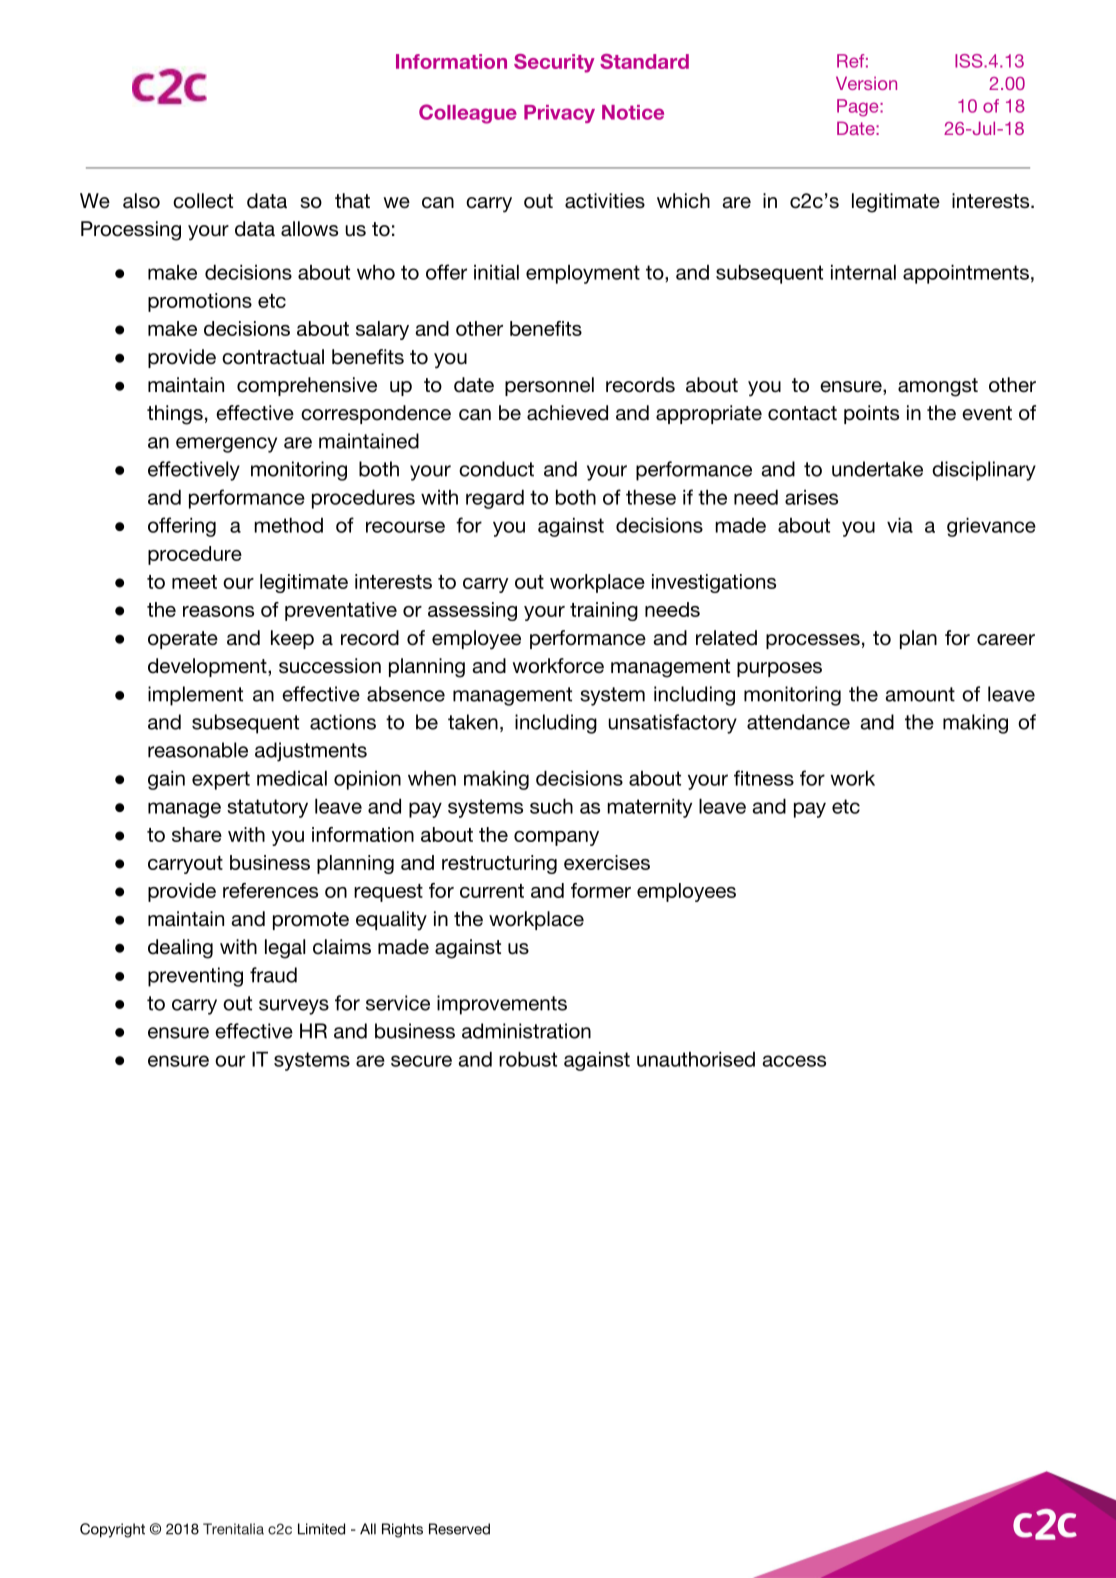  Describe the element at coordinates (859, 108) in the screenshot. I see `Page` at that location.
